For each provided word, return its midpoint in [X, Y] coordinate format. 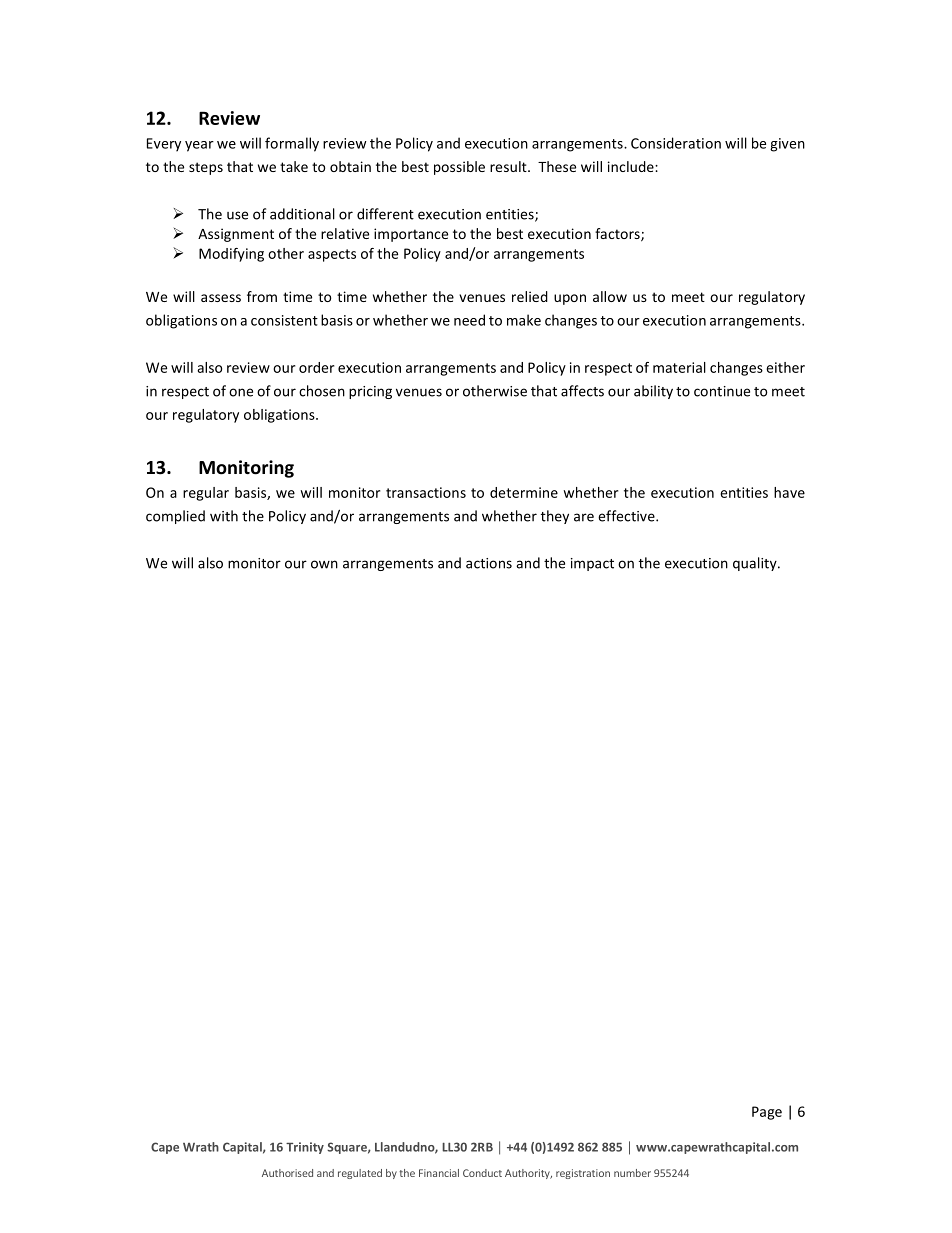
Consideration [676, 143]
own [324, 564]
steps [206, 168]
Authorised [287, 1173]
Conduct [482, 1173]
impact [592, 564]
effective [627, 516]
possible [459, 168]
